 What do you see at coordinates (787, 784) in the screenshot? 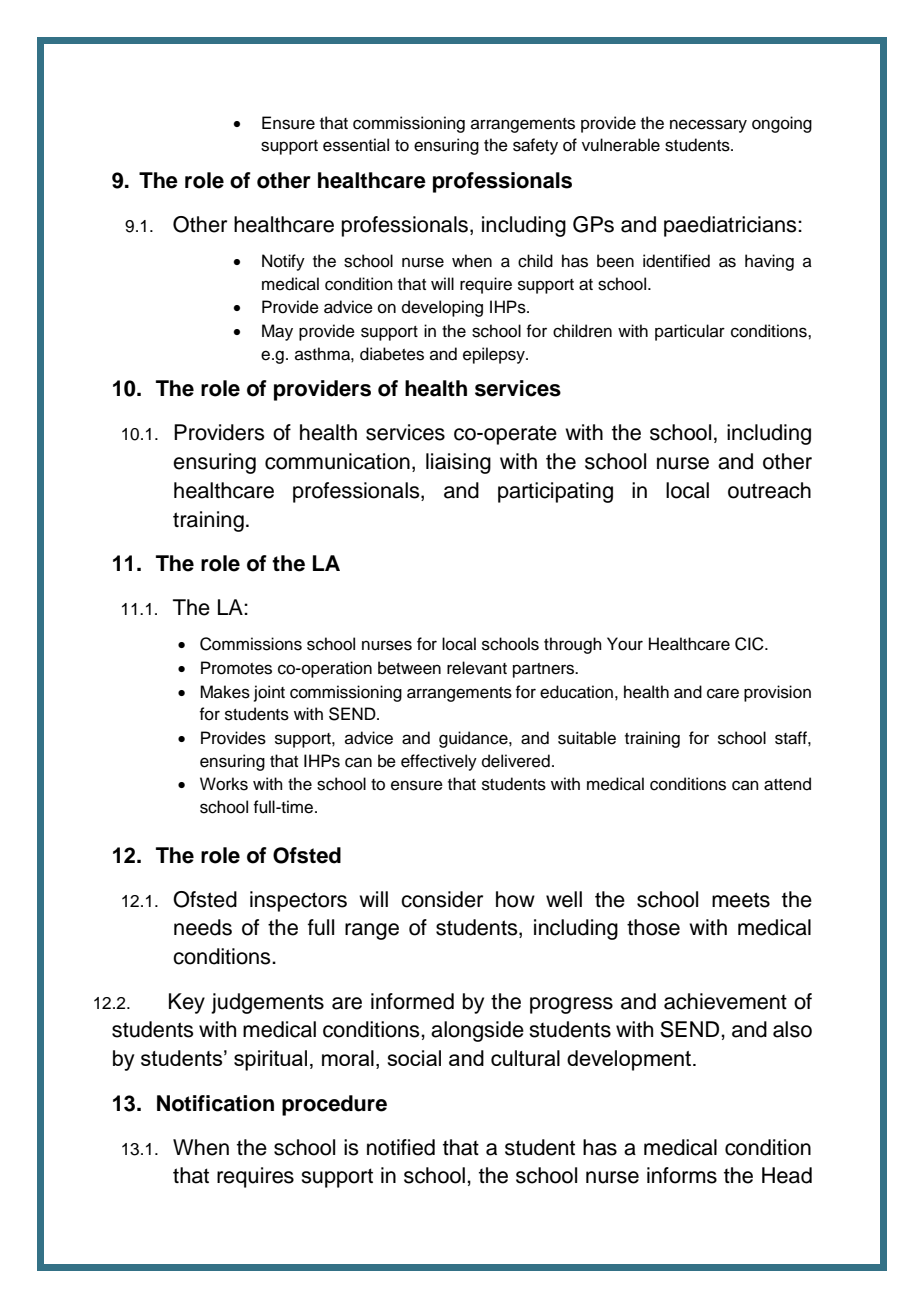
I see `attend` at bounding box center [787, 784].
